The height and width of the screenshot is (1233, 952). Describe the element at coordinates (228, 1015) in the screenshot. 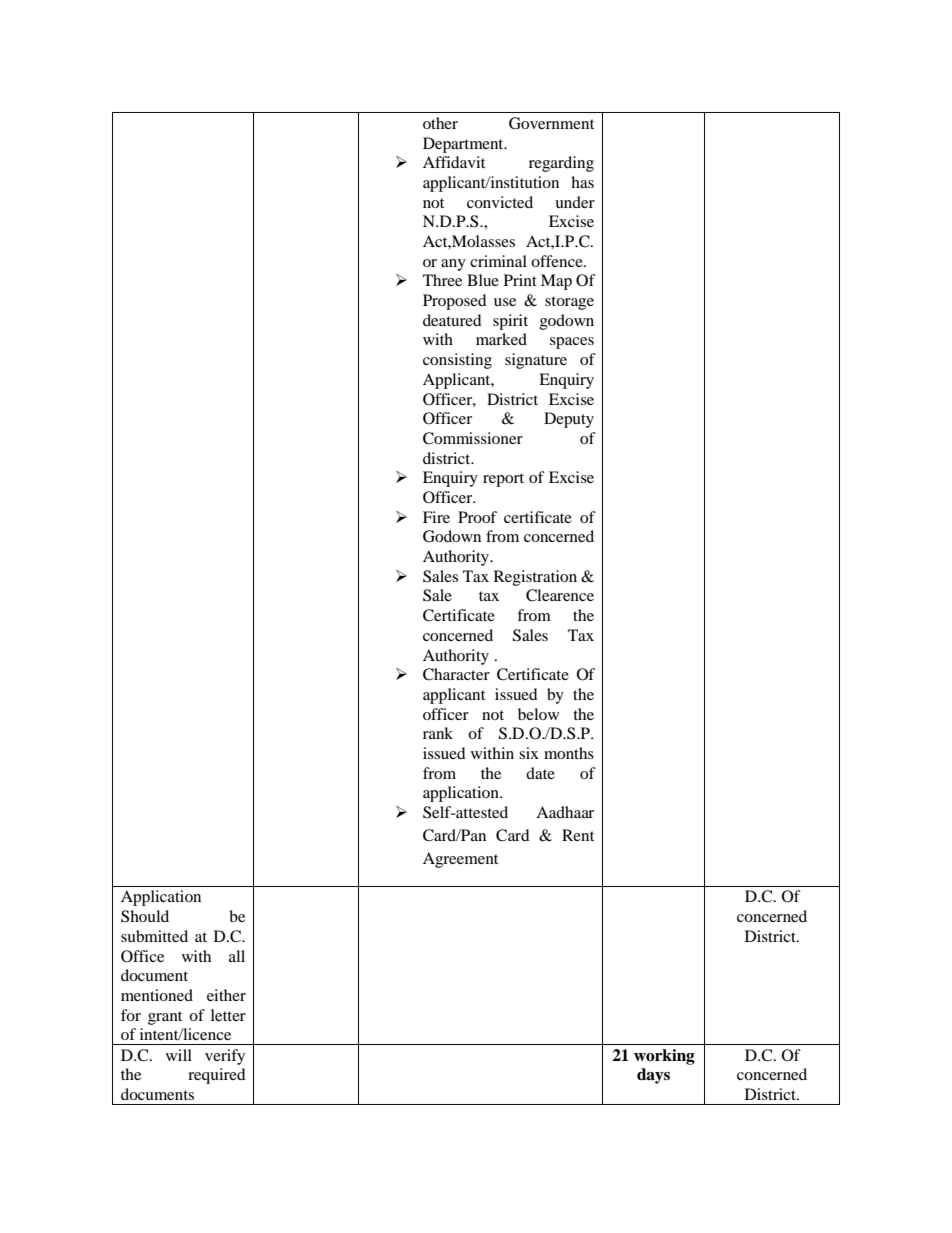

I see `letter` at that location.
